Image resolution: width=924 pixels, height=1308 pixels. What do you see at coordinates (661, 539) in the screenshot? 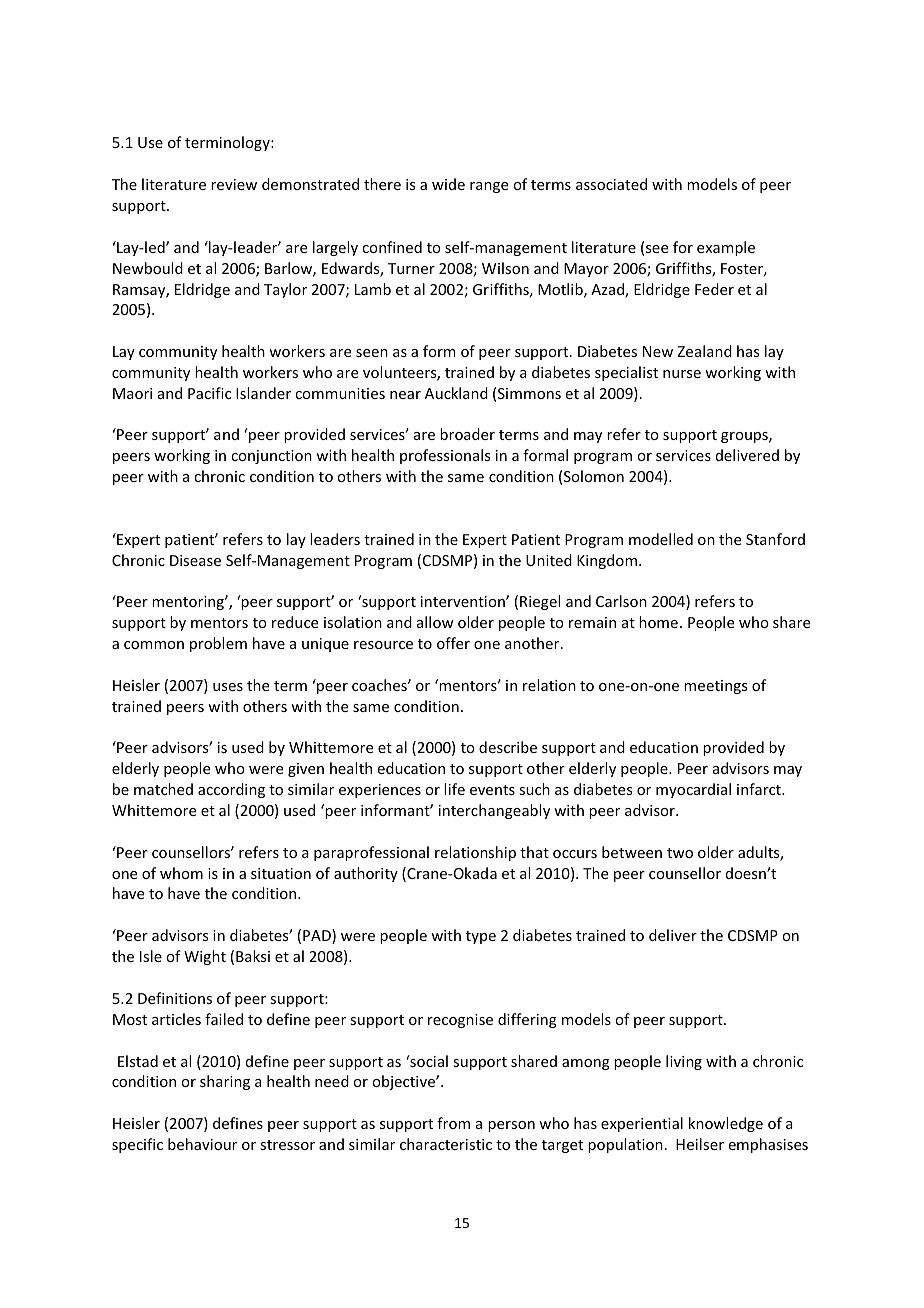
I see `modelled` at bounding box center [661, 539].
